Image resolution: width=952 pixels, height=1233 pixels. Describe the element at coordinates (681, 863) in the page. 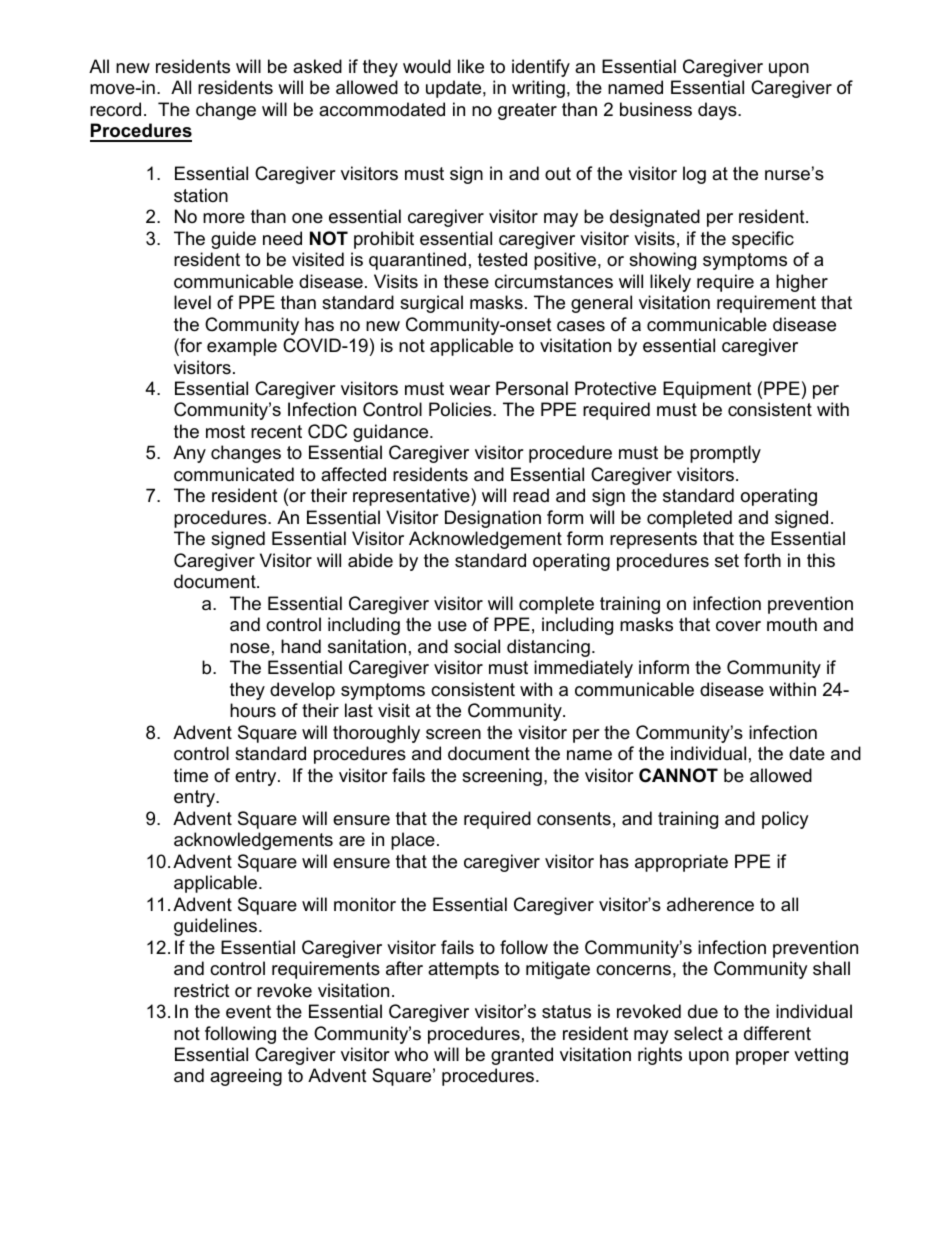

I see `appropriate` at that location.
